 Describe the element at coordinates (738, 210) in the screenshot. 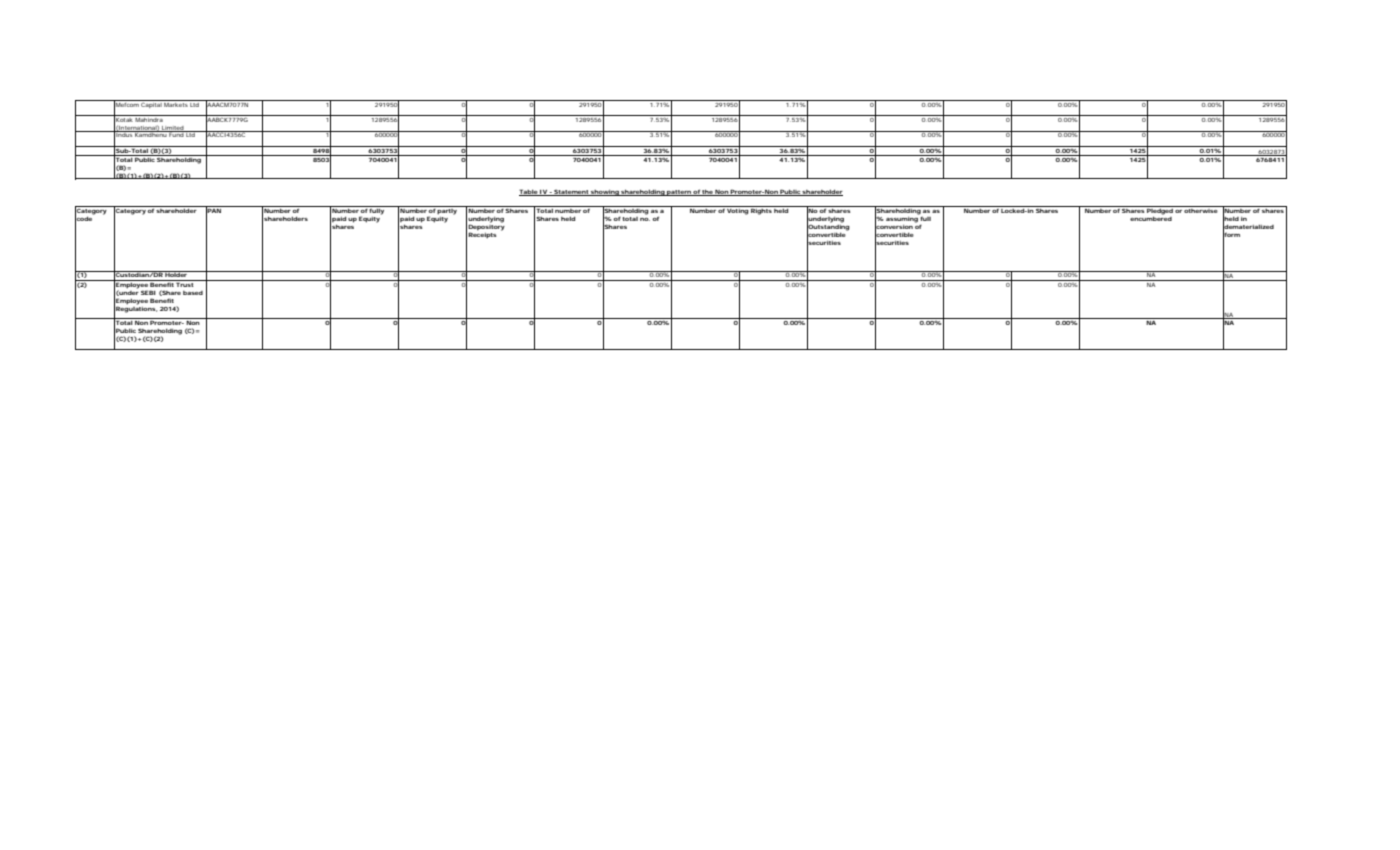

I see `Voting` at that location.
